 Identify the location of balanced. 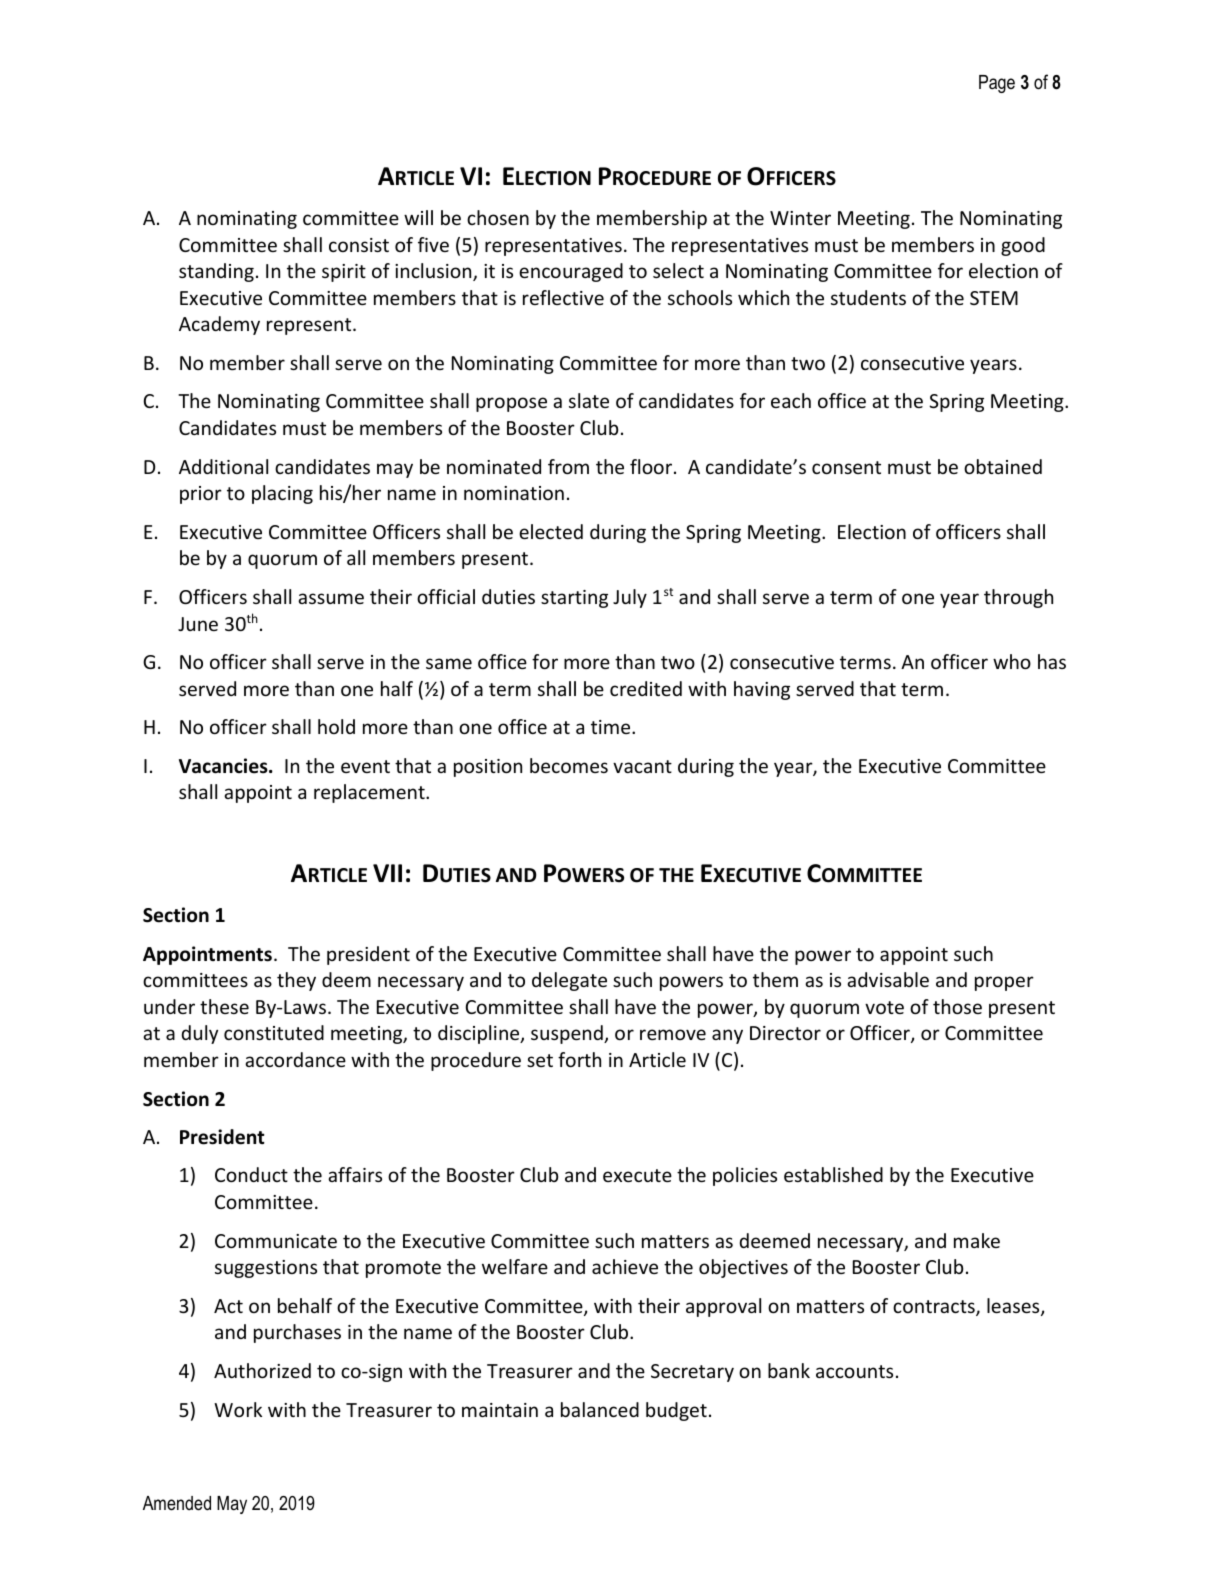
(600, 1409).
